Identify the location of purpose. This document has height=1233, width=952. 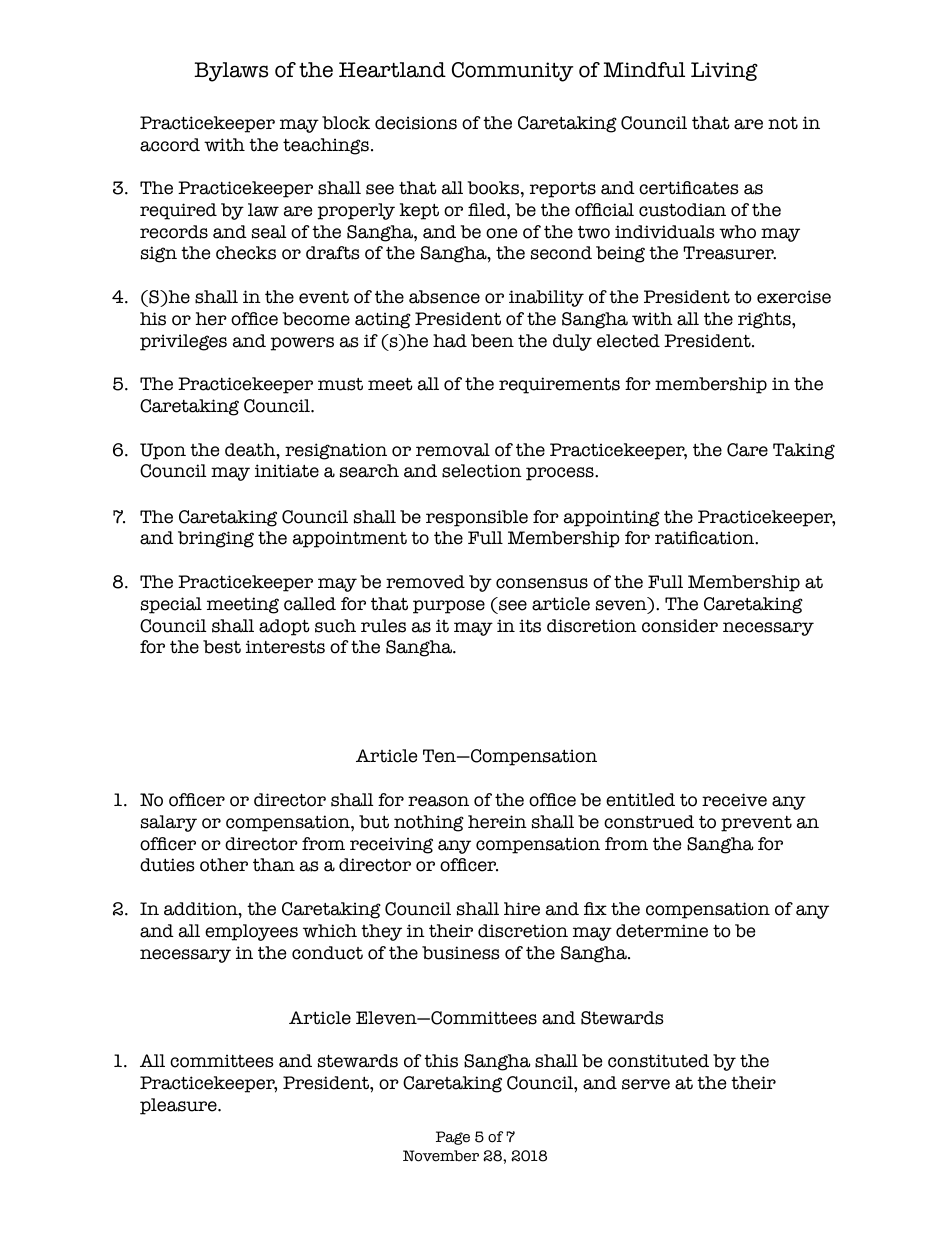
(449, 607).
